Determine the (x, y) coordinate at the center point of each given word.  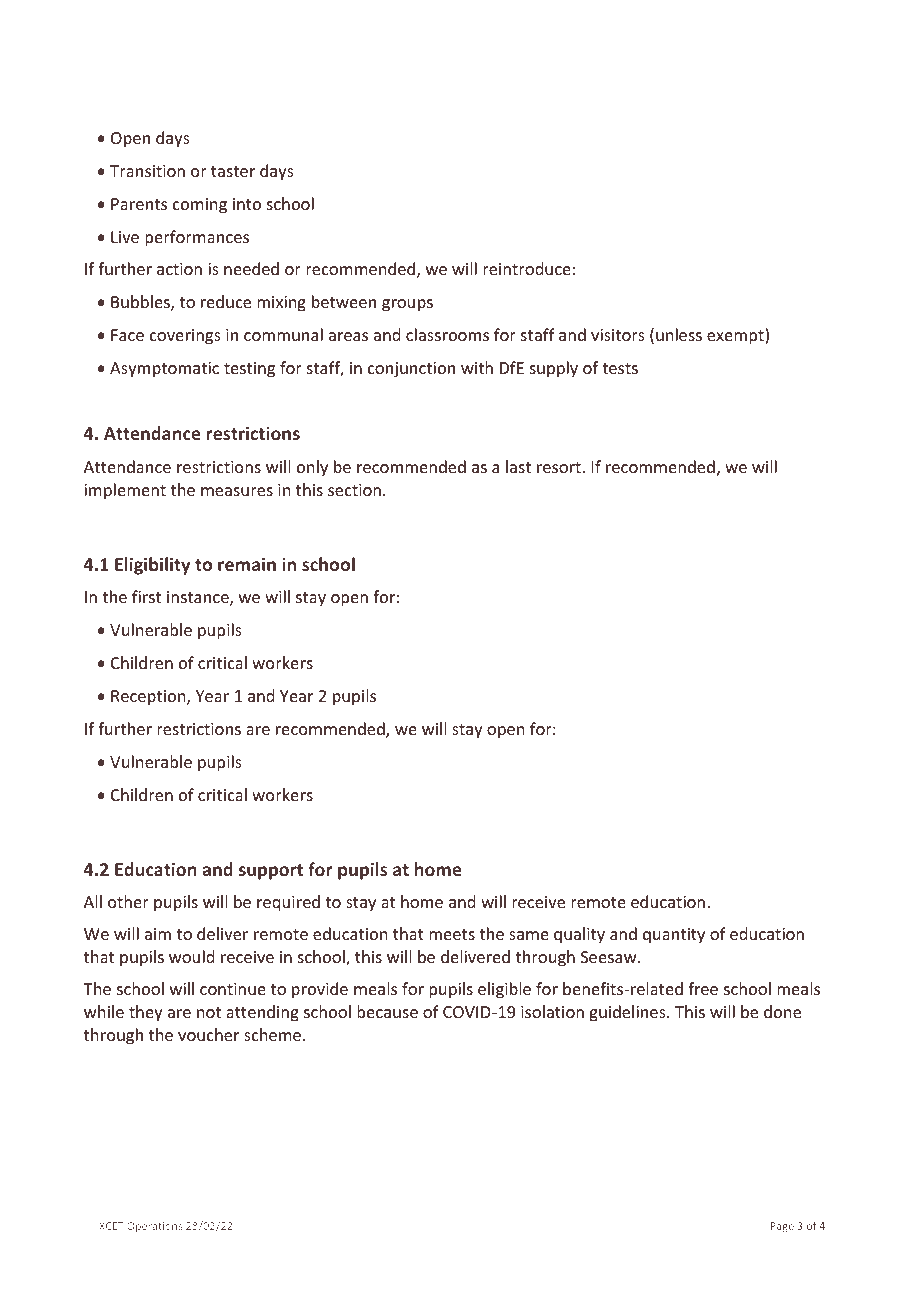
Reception (149, 698)
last (518, 466)
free (703, 988)
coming (200, 206)
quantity (674, 936)
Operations (154, 1227)
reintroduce (527, 268)
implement (125, 491)
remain (247, 564)
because (387, 1011)
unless (679, 334)
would (191, 956)
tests (620, 368)
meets (452, 934)
